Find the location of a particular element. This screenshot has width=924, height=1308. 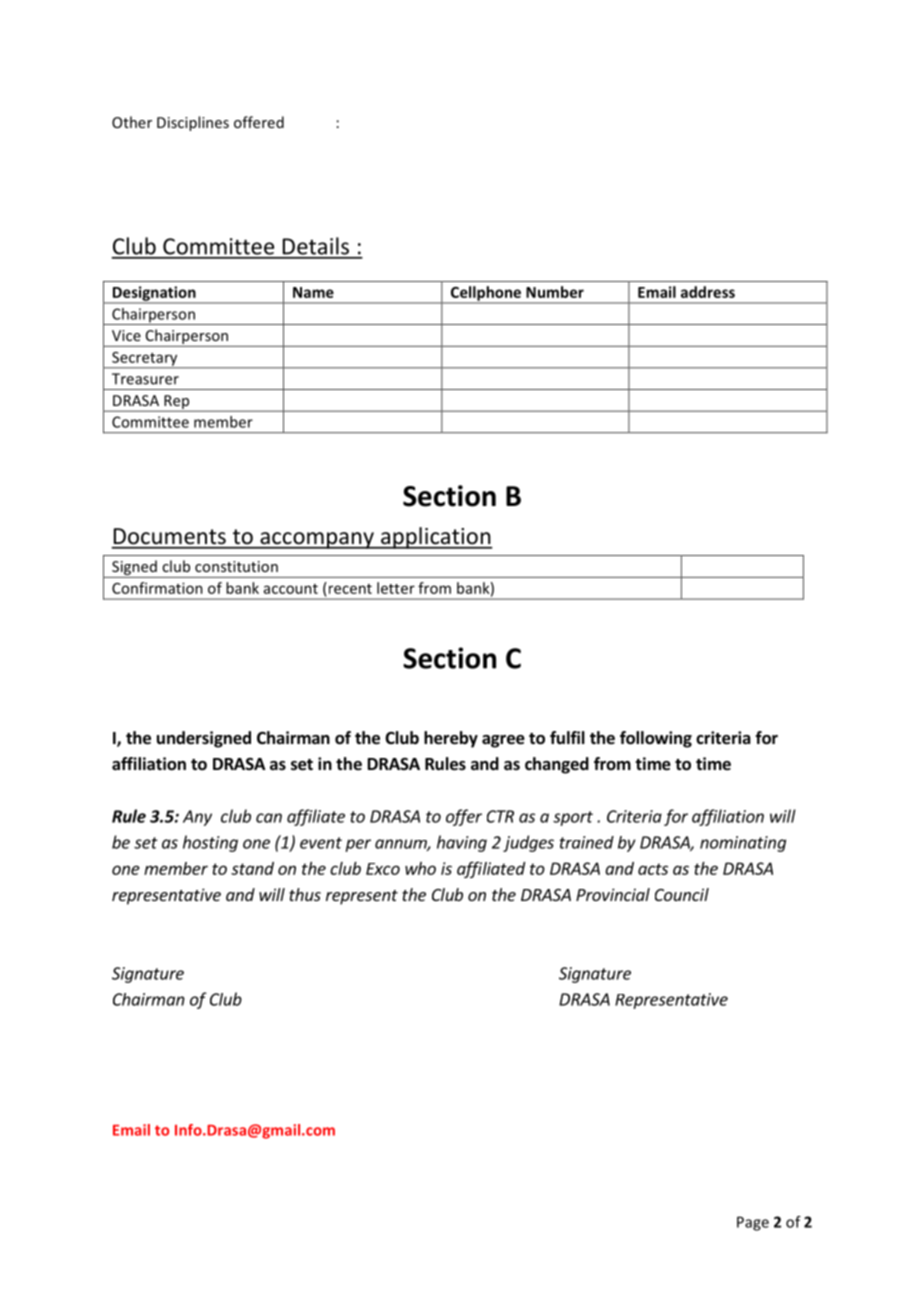

application is located at coordinates (436, 538).
